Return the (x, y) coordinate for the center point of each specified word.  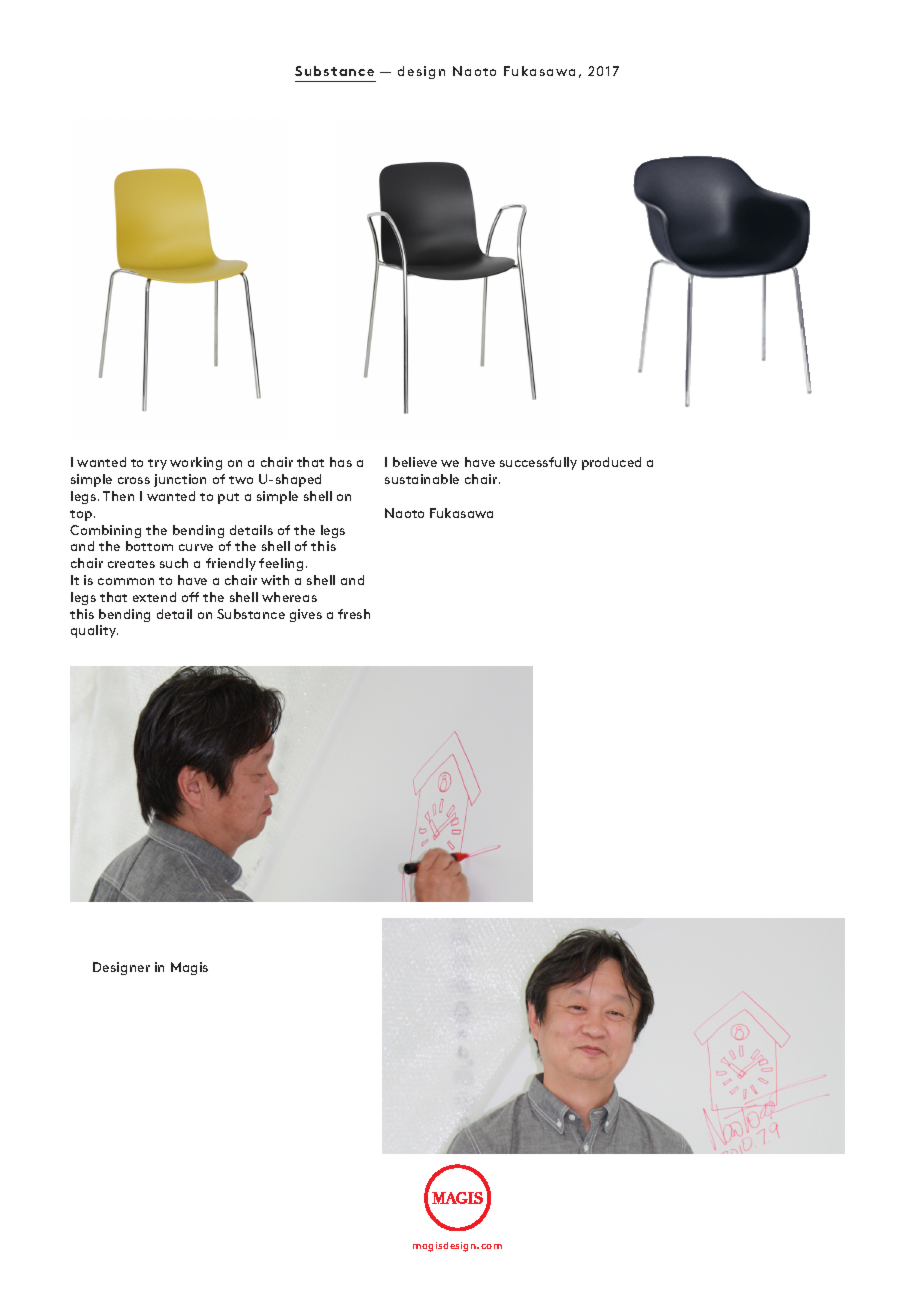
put (228, 498)
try (157, 464)
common (126, 581)
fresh (354, 614)
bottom (149, 546)
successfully (538, 463)
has (341, 462)
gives (306, 615)
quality (94, 631)
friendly (231, 564)
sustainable (422, 479)
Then (118, 496)
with (275, 580)
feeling (281, 564)
